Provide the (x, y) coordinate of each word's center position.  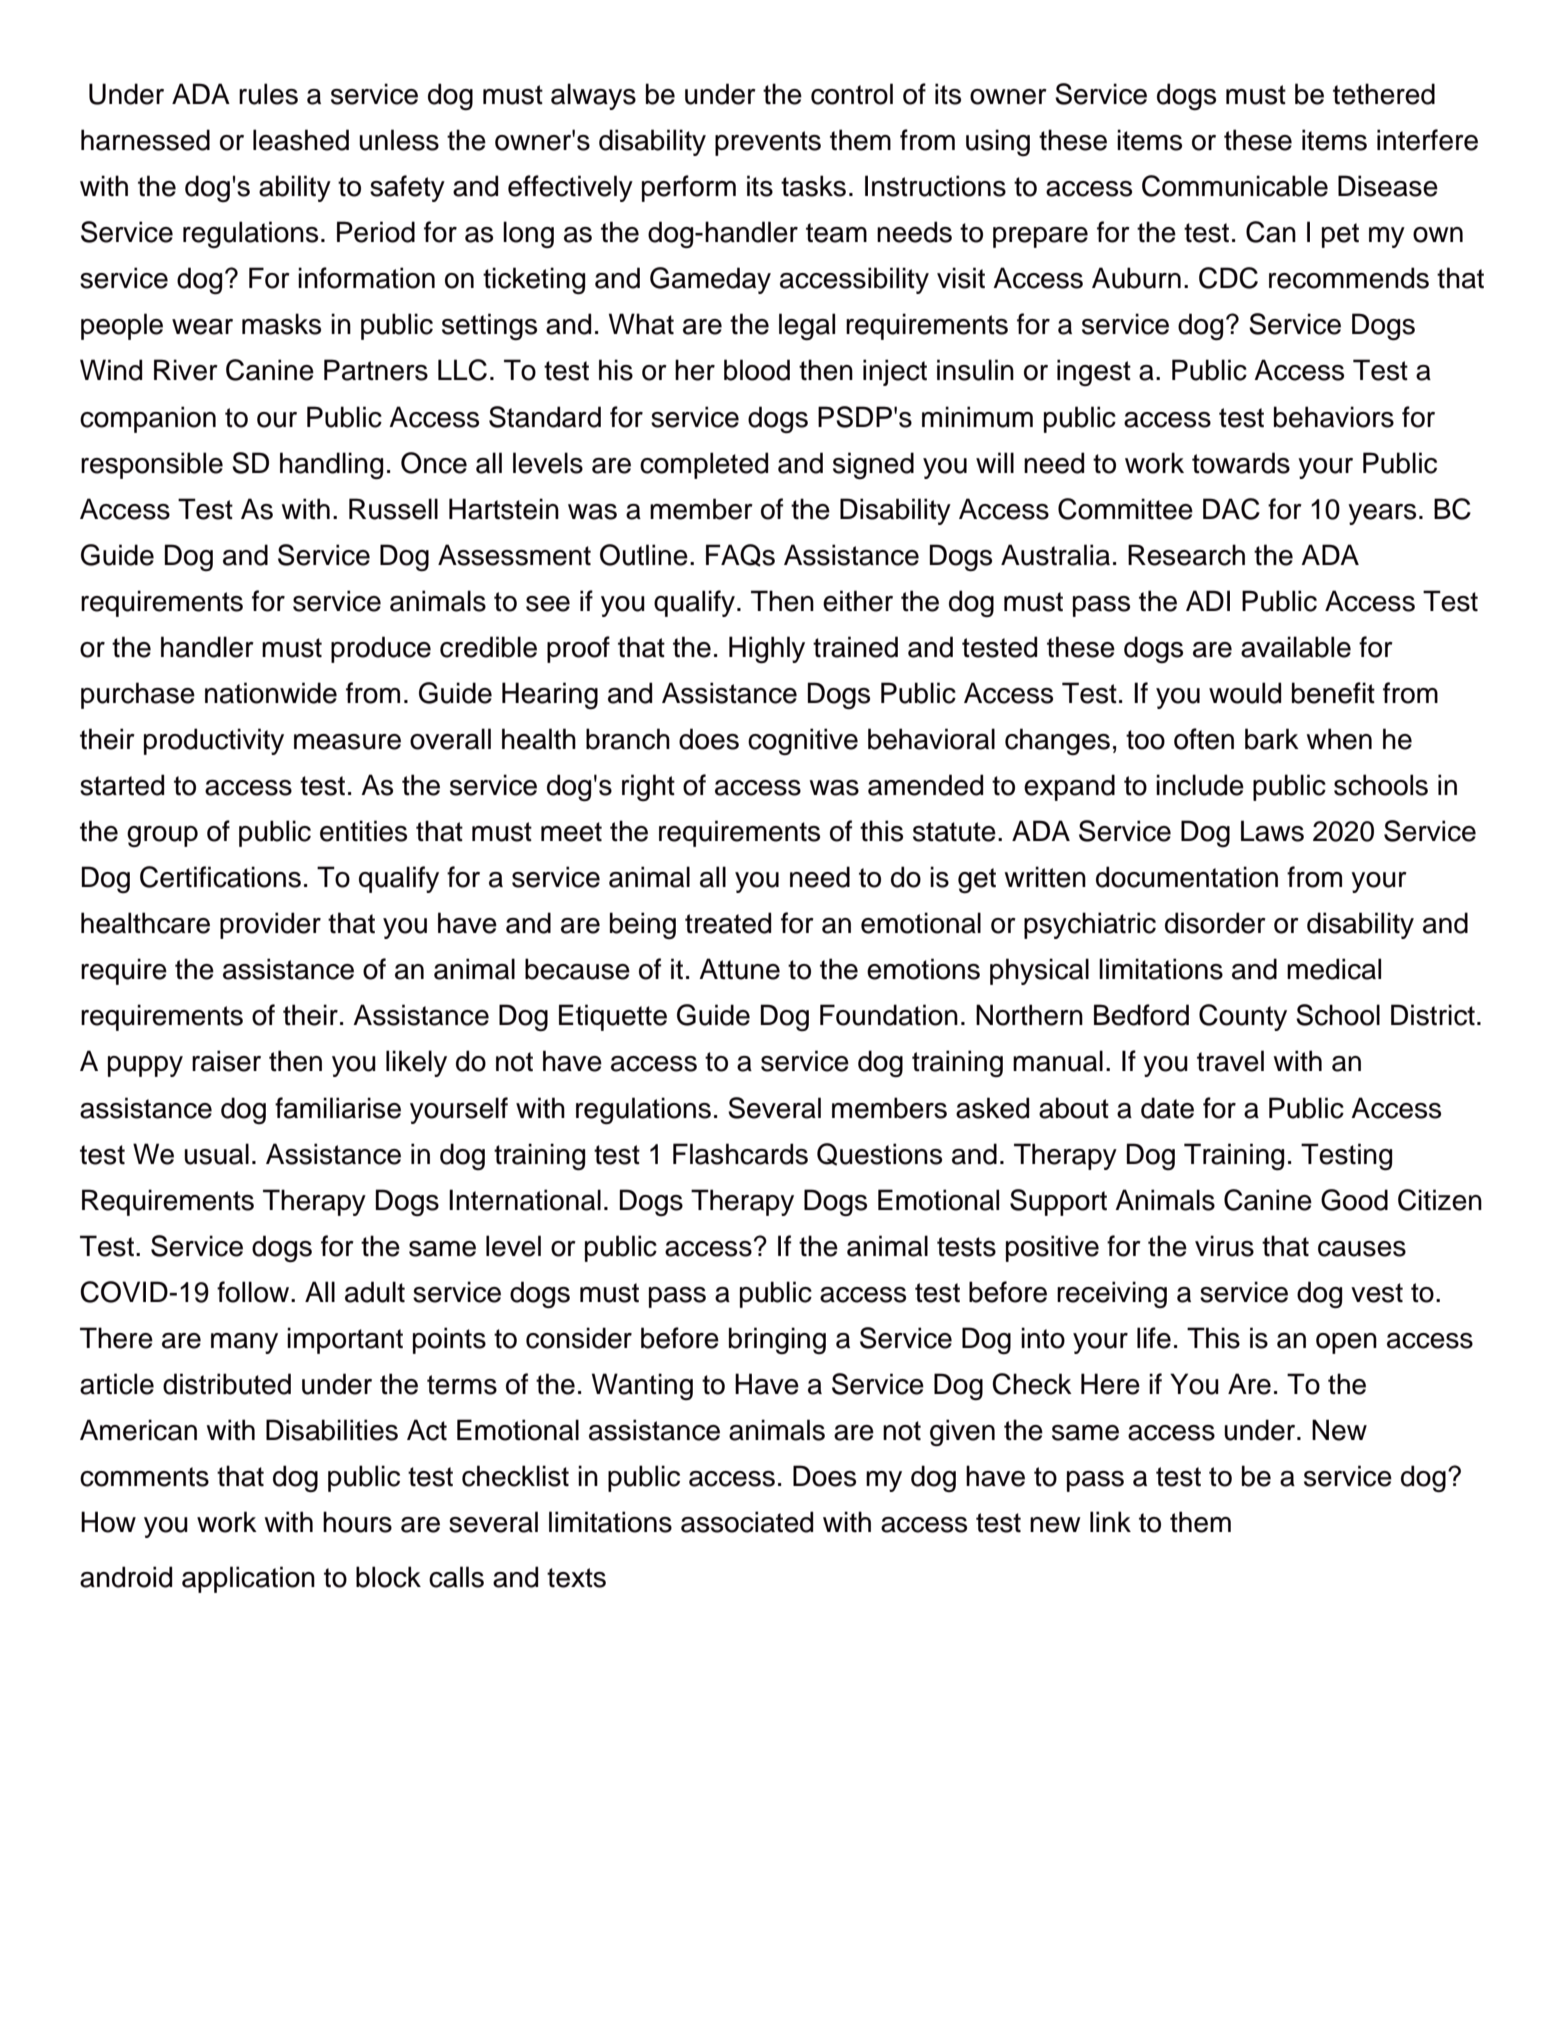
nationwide (271, 693)
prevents (768, 143)
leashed (301, 140)
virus (1224, 1246)
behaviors (1334, 417)
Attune (739, 969)
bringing (777, 1341)
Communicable (1235, 186)
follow (253, 1292)
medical (1334, 969)
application (248, 1579)
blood (757, 370)
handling (331, 466)
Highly (767, 650)
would (1245, 693)
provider (270, 925)
